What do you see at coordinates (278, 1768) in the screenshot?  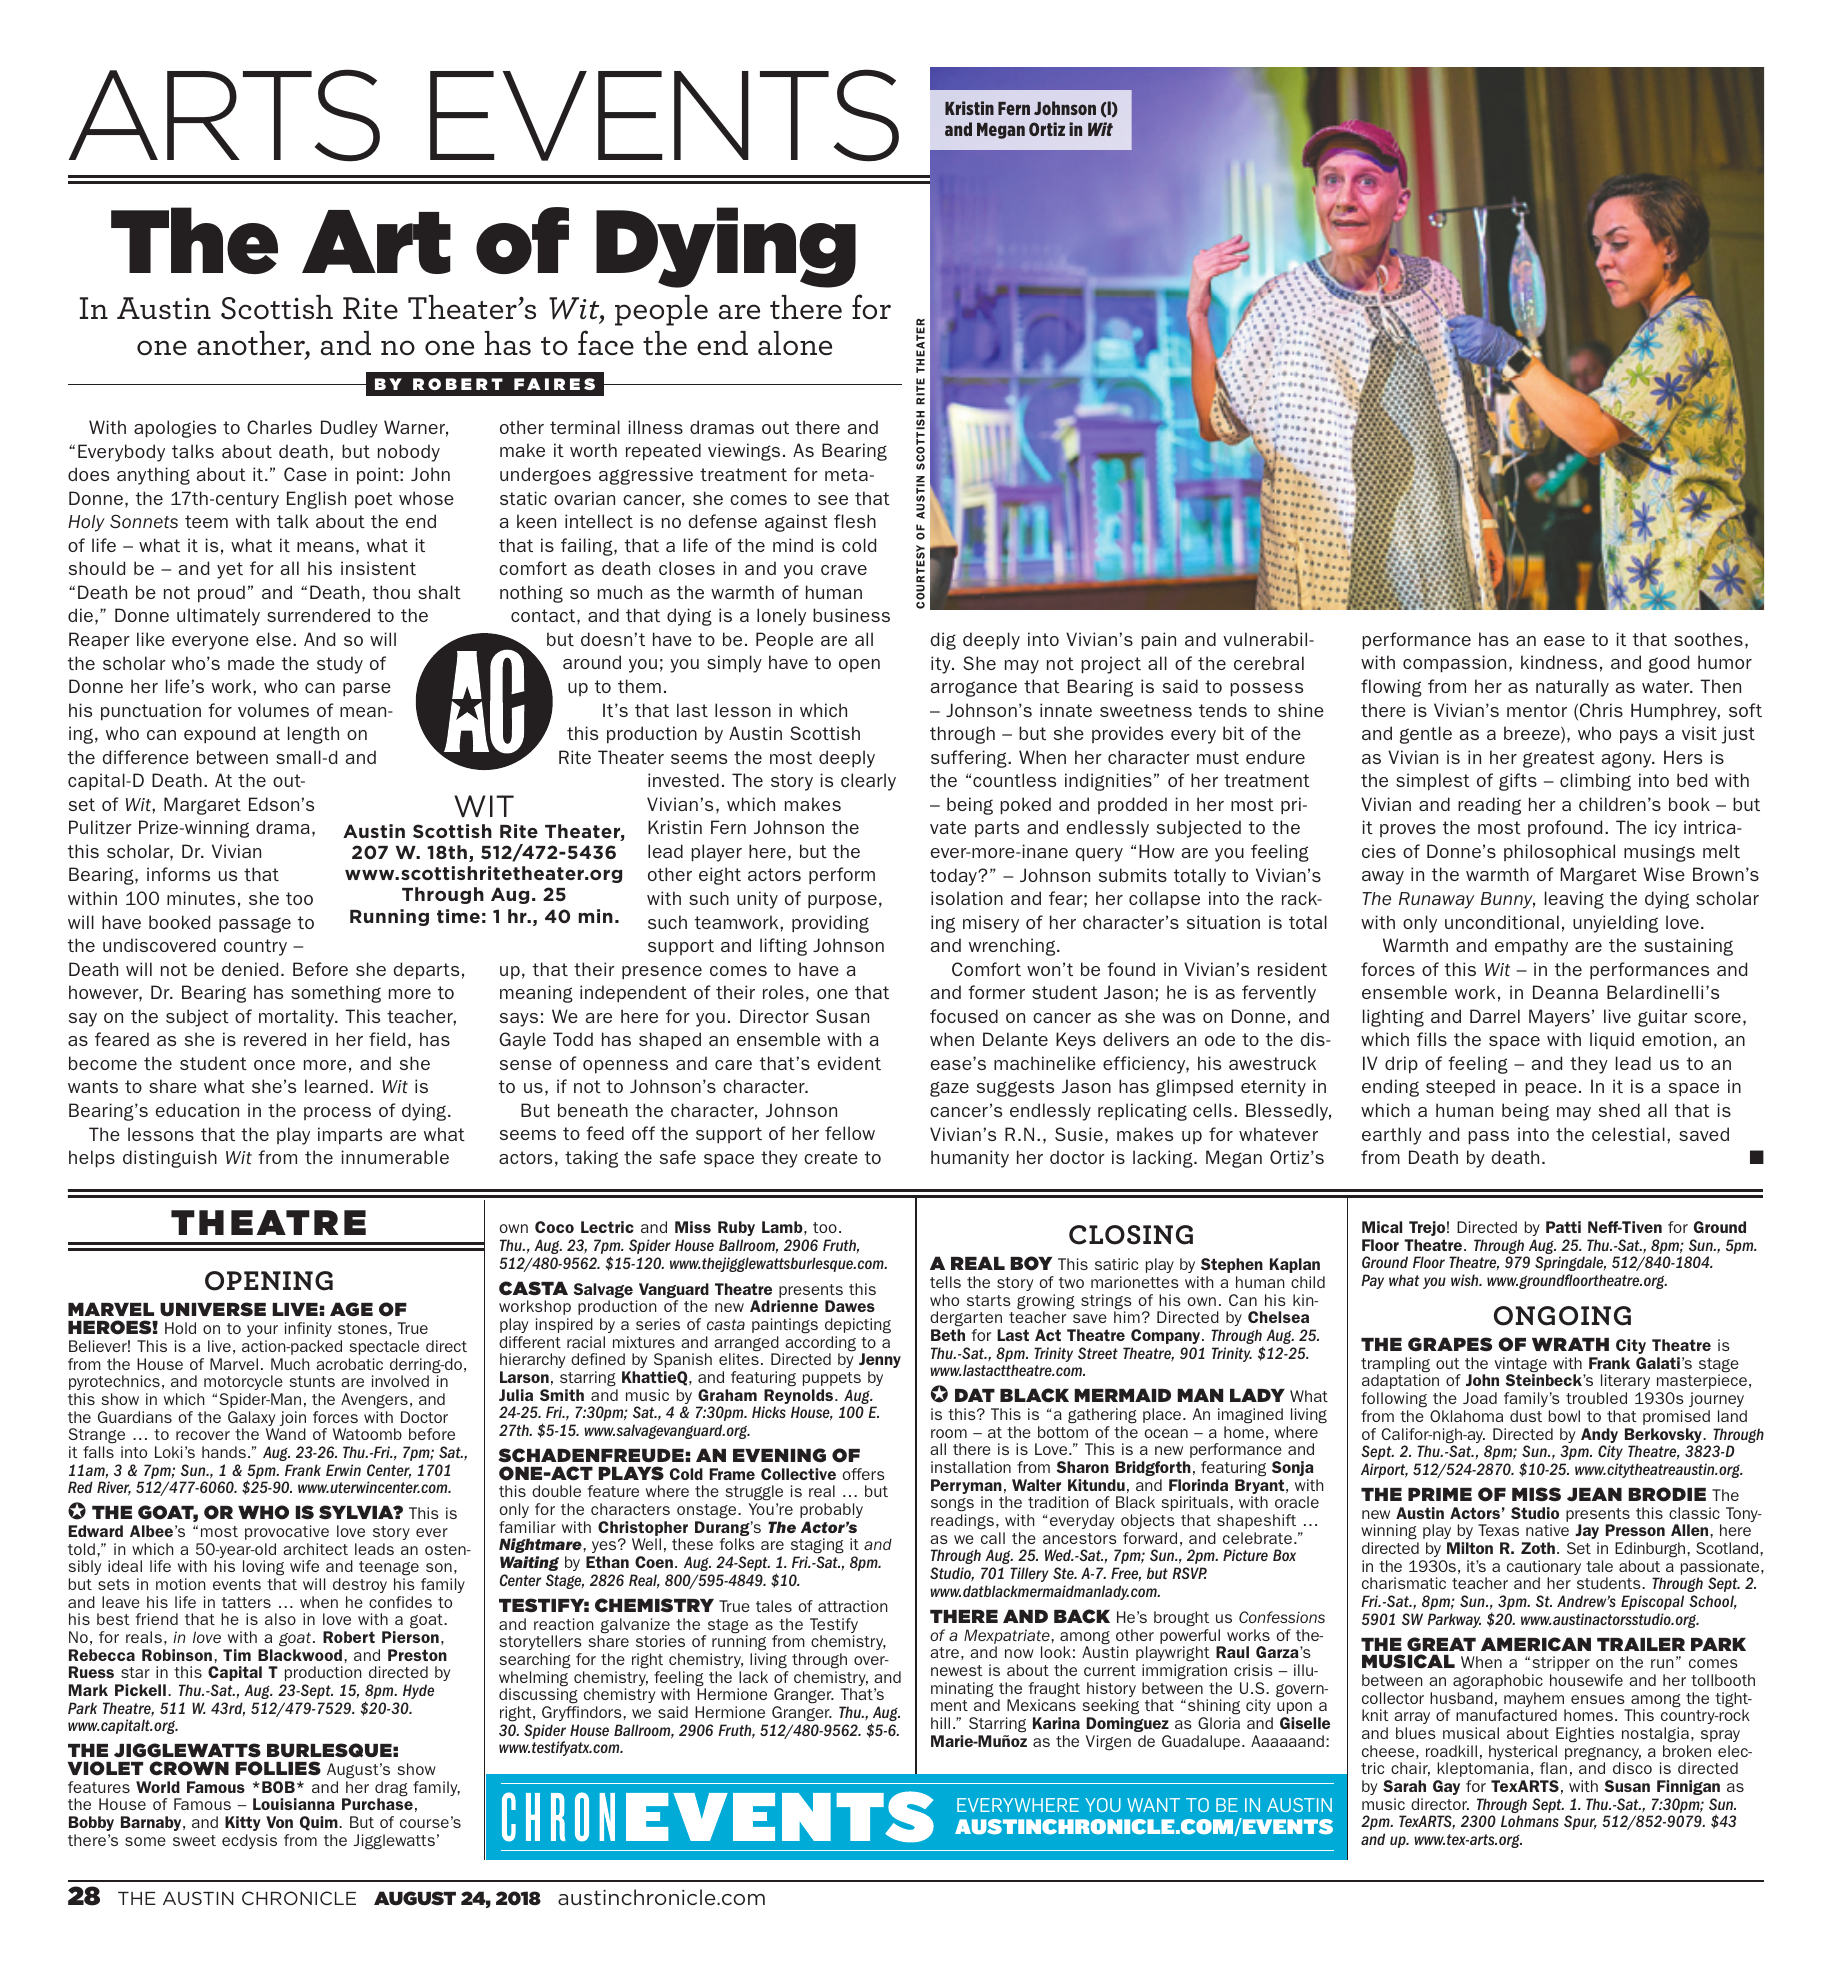 I see `FOLLIES` at bounding box center [278, 1768].
